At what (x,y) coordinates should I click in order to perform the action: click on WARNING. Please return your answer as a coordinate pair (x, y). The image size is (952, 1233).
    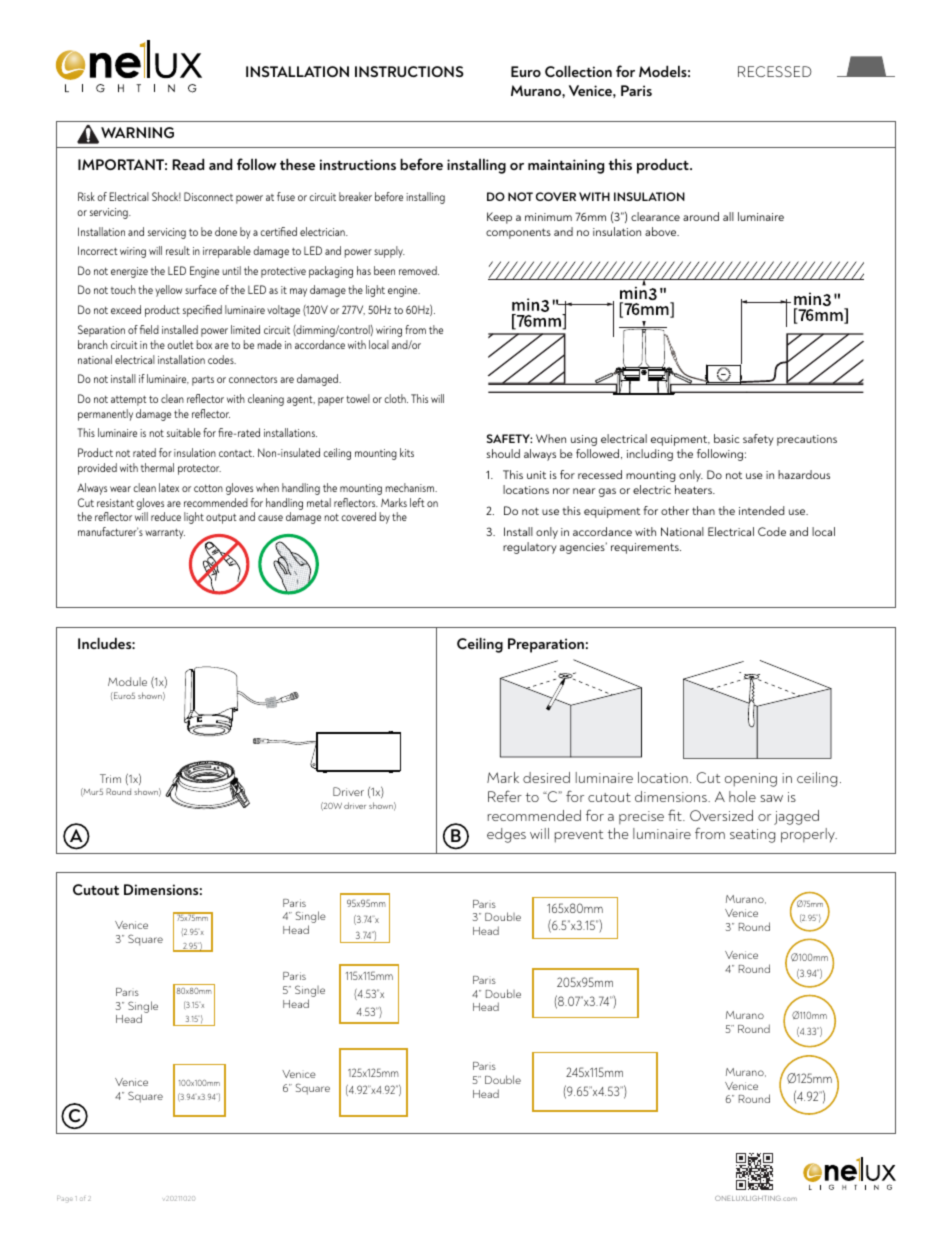
    Looking at the image, I should click on (137, 132).
